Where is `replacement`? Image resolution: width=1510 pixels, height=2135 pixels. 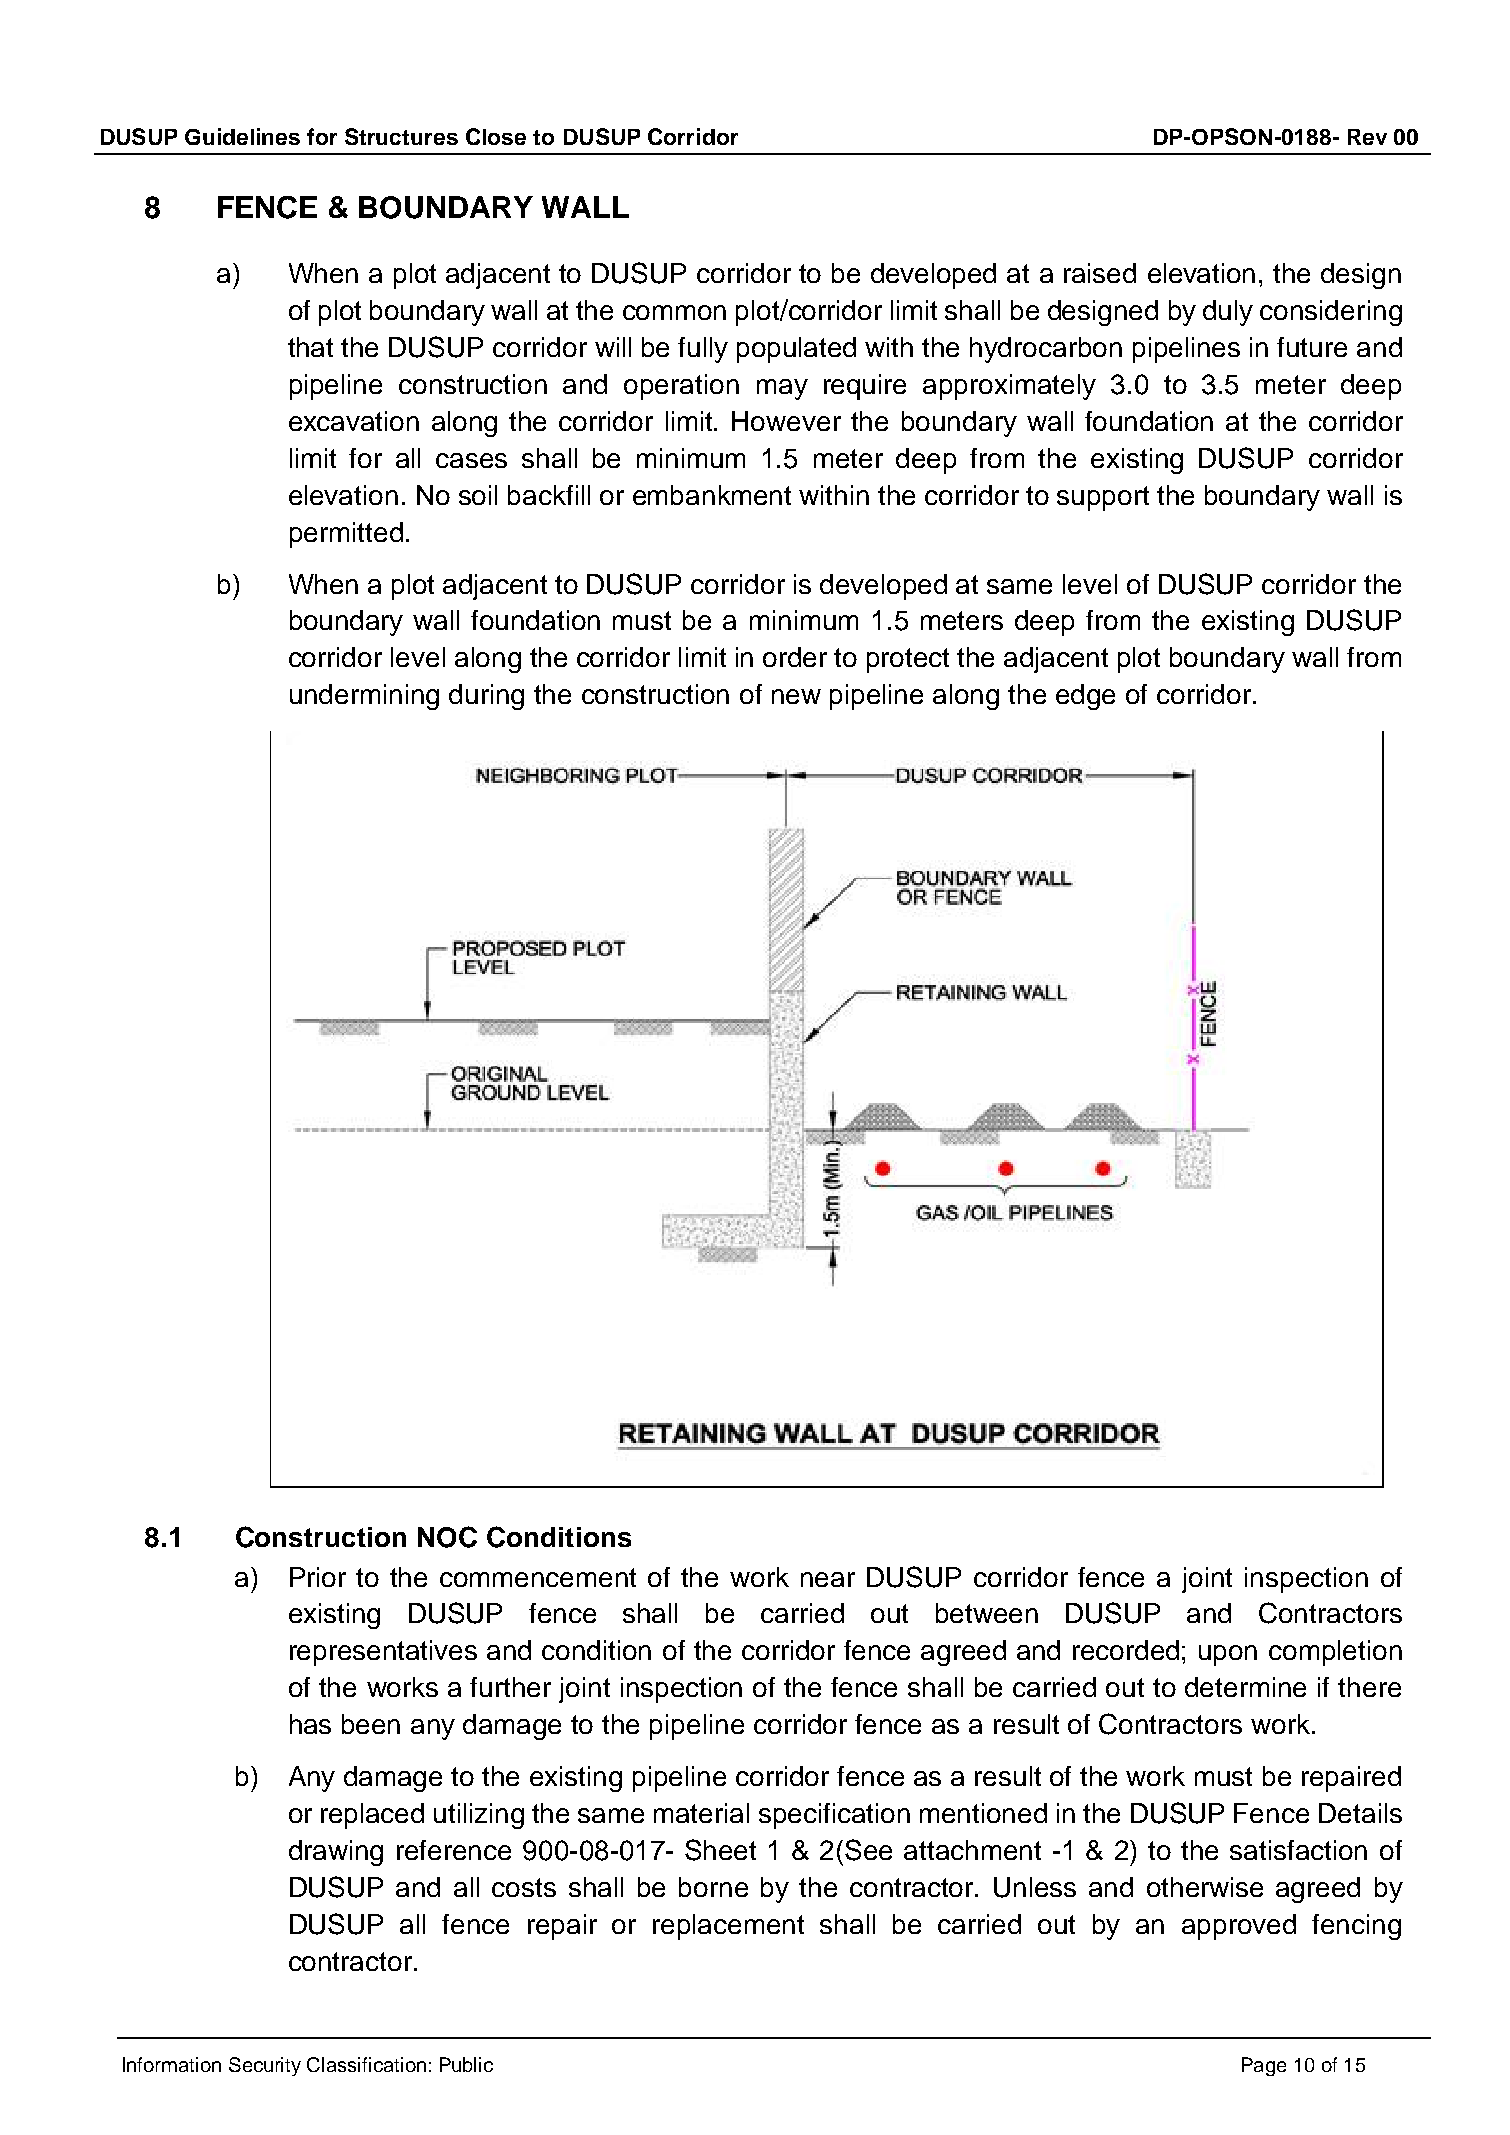
replacement is located at coordinates (728, 1927).
